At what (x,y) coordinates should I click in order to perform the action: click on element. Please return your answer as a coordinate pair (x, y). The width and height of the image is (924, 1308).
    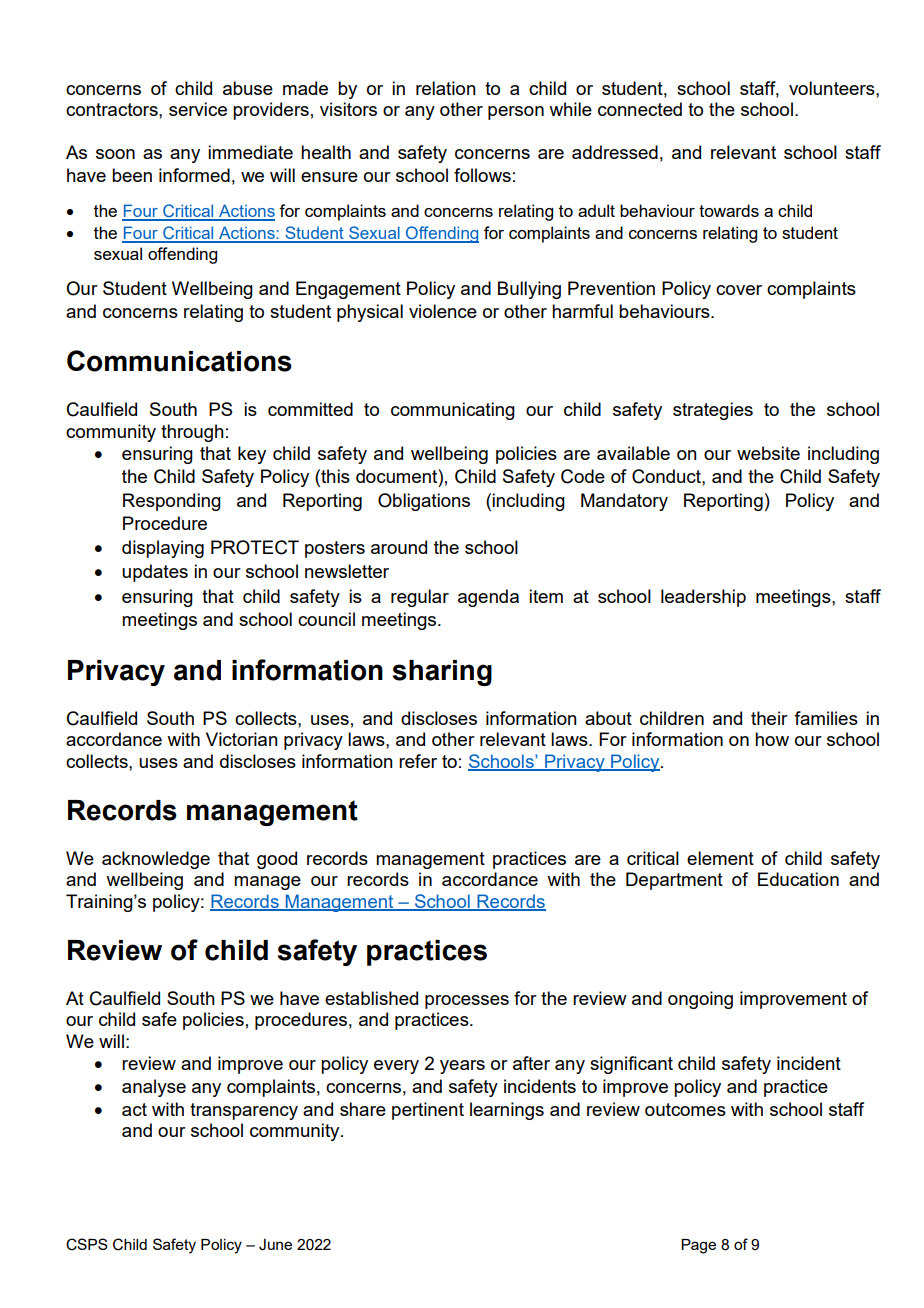
    Looking at the image, I should click on (720, 858).
